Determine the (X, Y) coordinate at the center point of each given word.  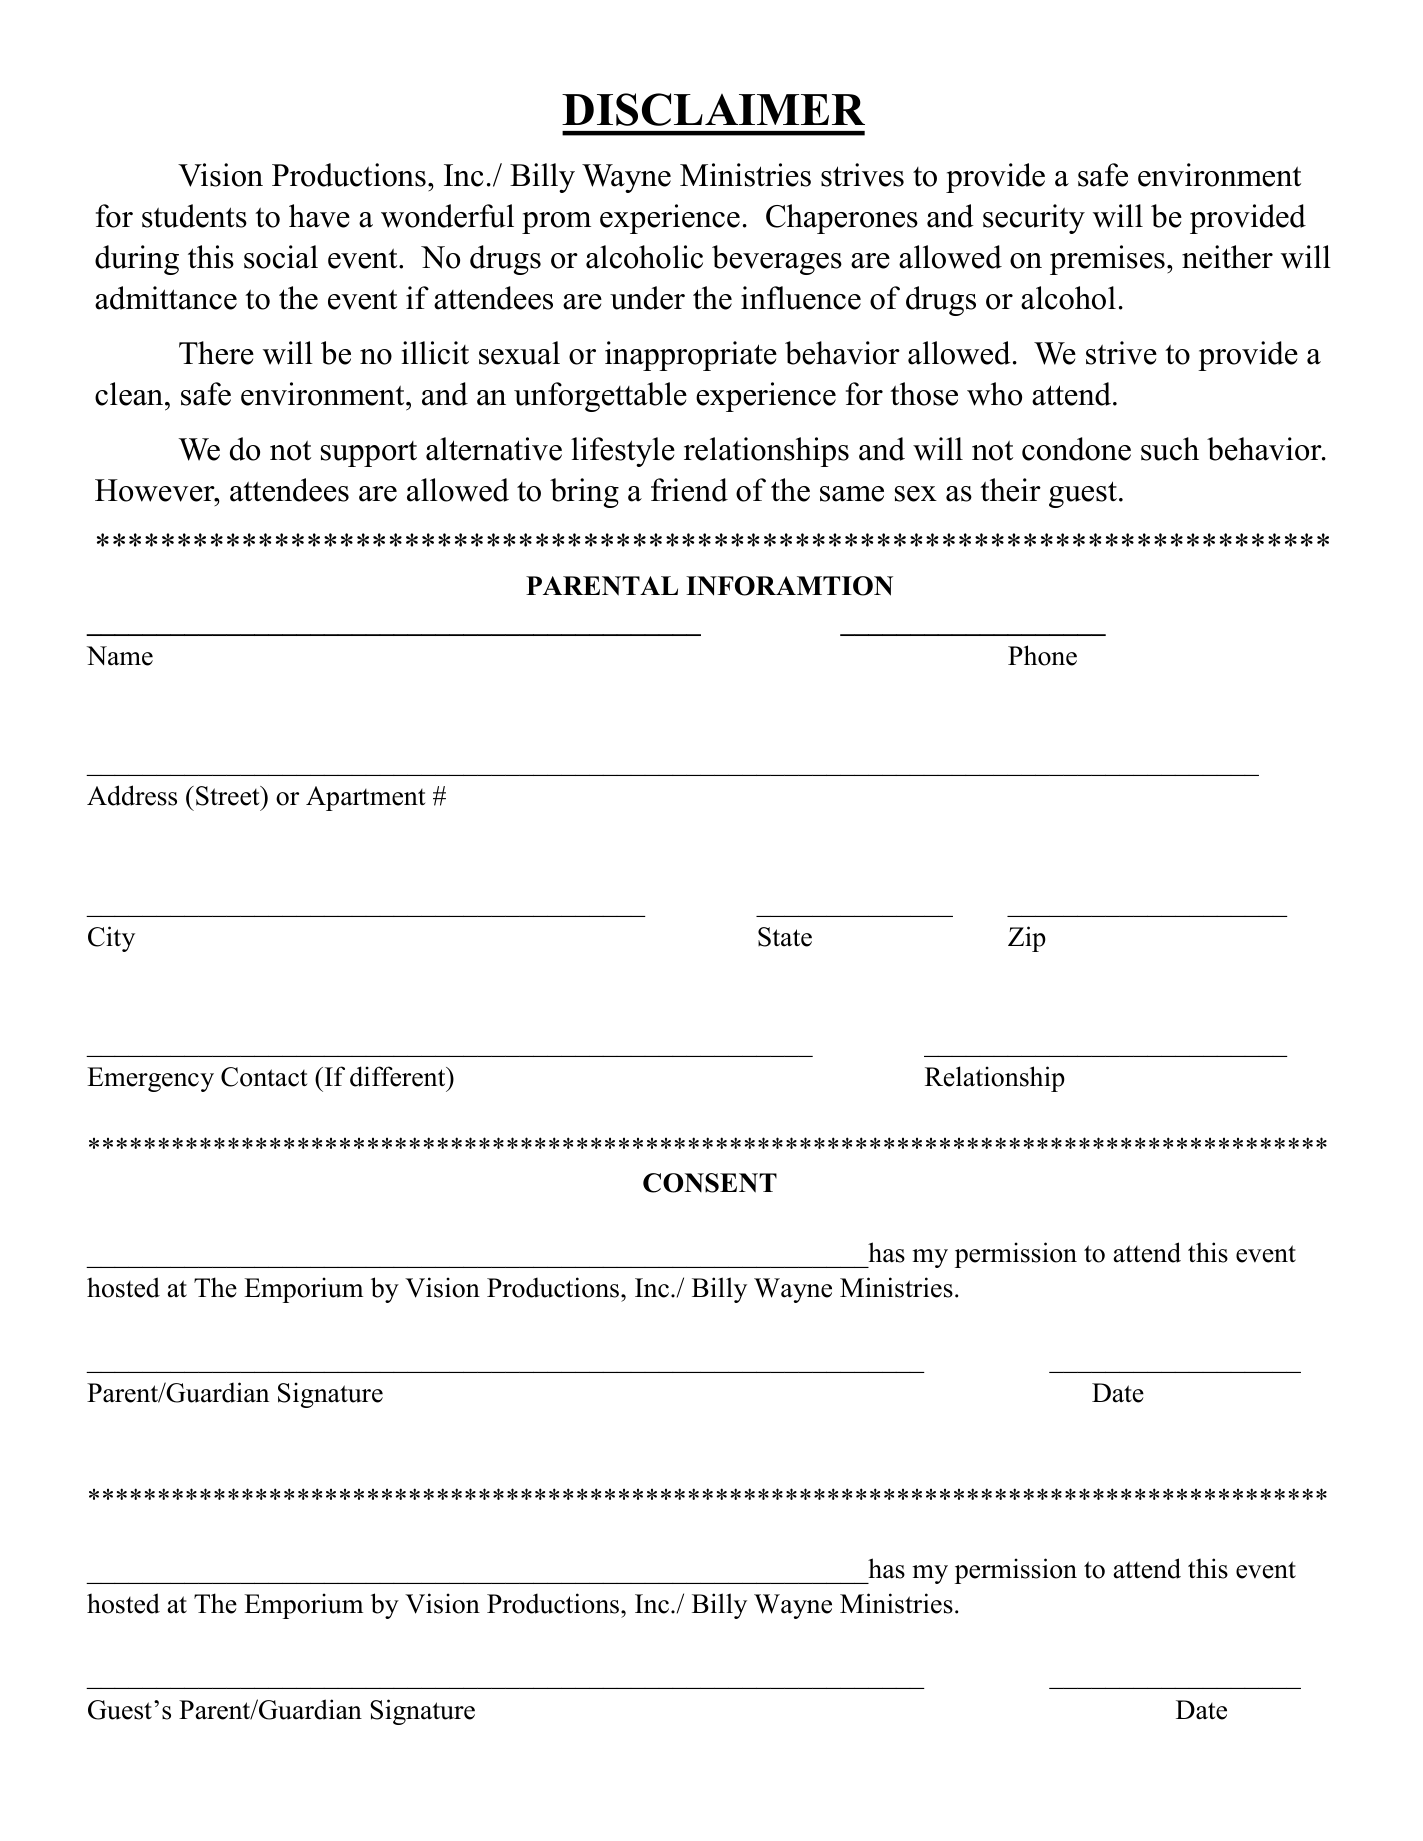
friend (689, 490)
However (156, 490)
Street (229, 796)
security (1034, 219)
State (785, 937)
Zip (1027, 939)
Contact (264, 1077)
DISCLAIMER (713, 109)
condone (1076, 449)
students (194, 216)
